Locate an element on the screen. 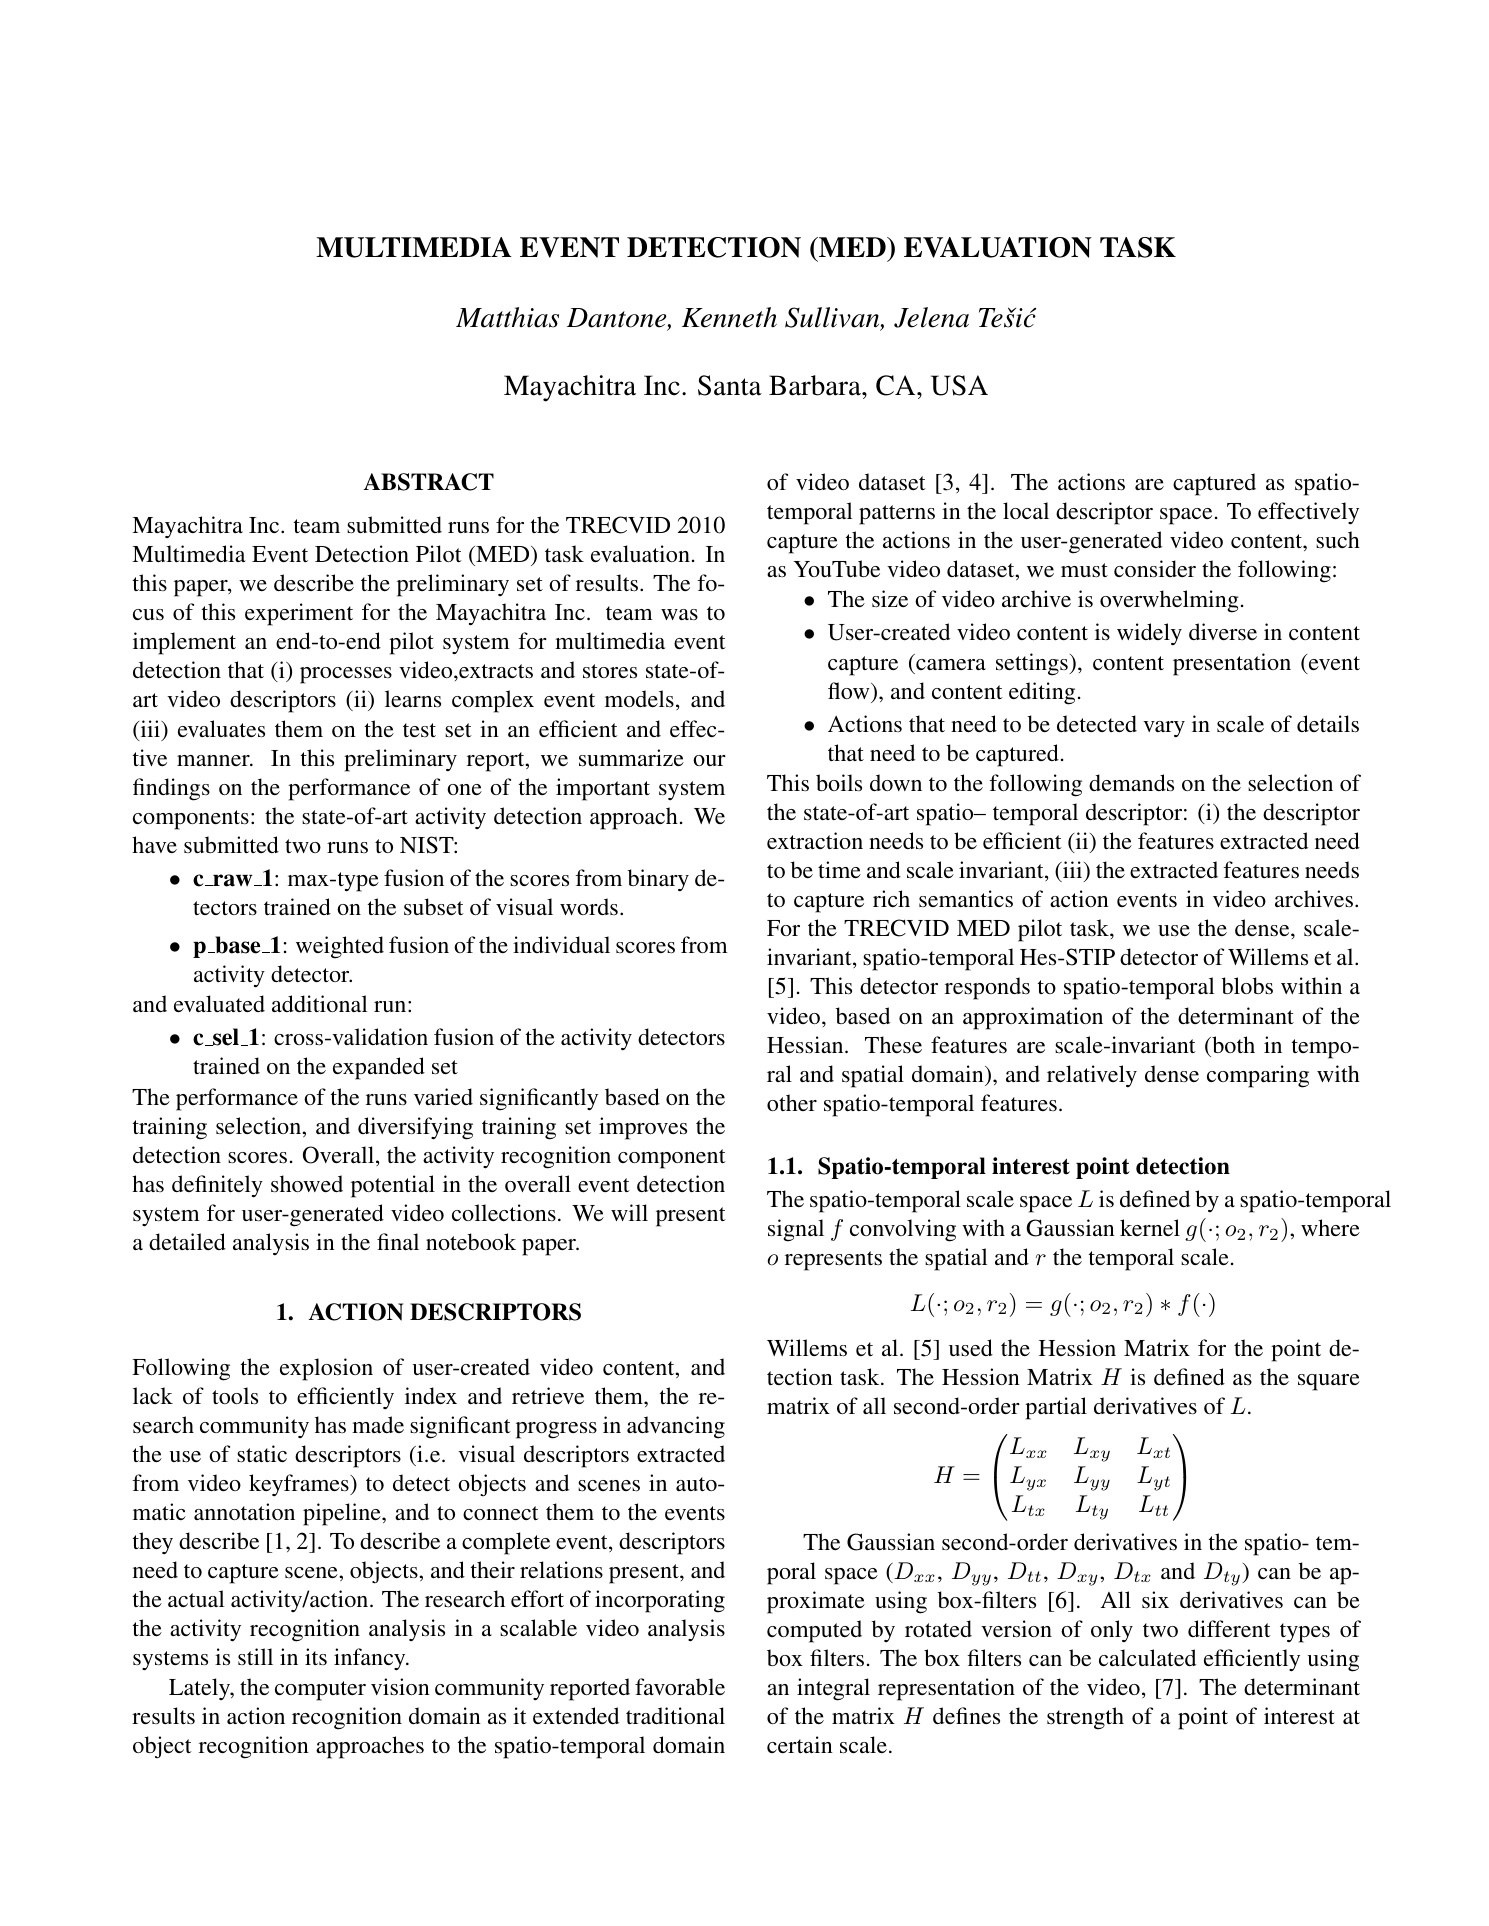 The width and height of the screenshot is (1489, 1926). favorable is located at coordinates (680, 1686).
